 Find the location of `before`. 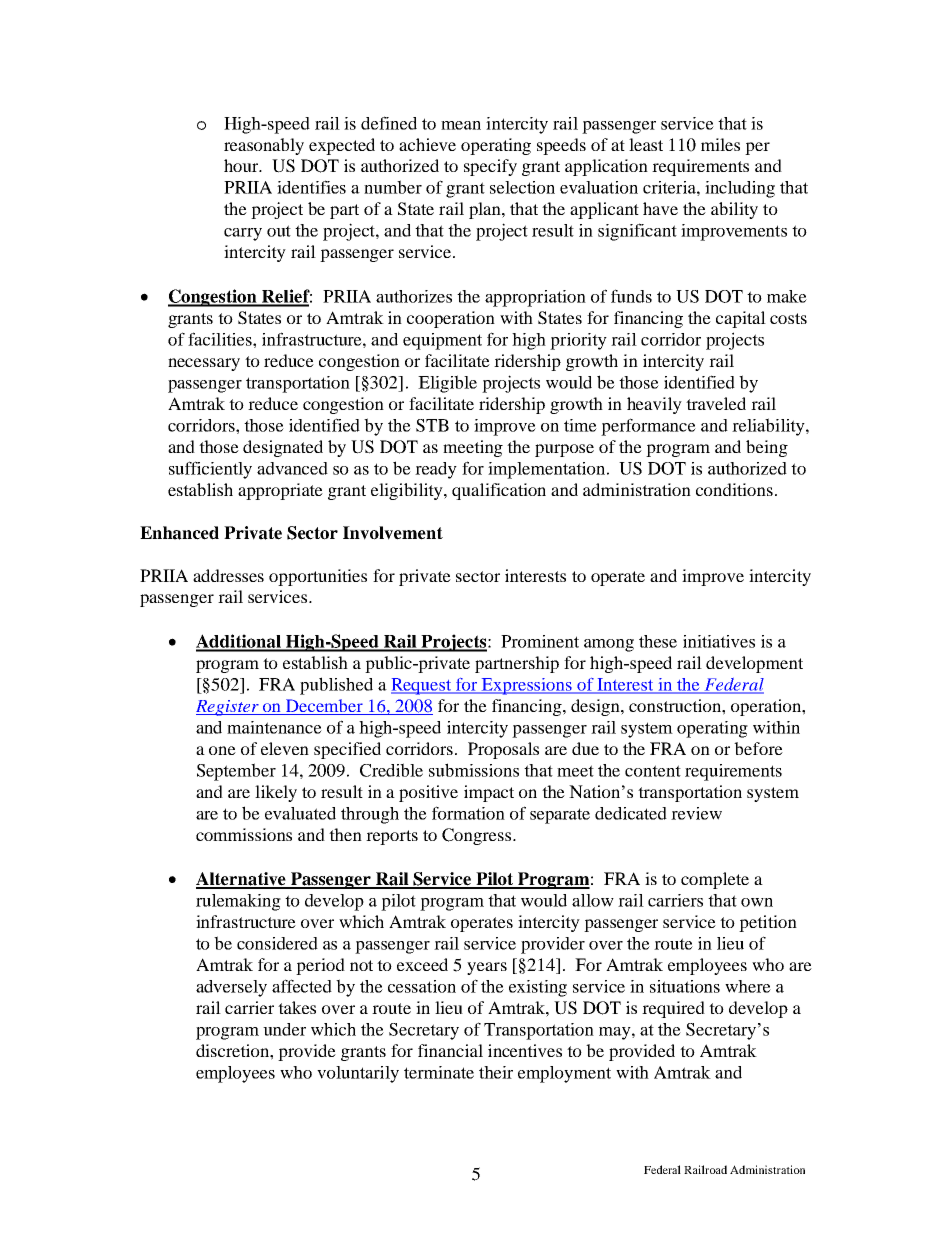

before is located at coordinates (758, 748).
